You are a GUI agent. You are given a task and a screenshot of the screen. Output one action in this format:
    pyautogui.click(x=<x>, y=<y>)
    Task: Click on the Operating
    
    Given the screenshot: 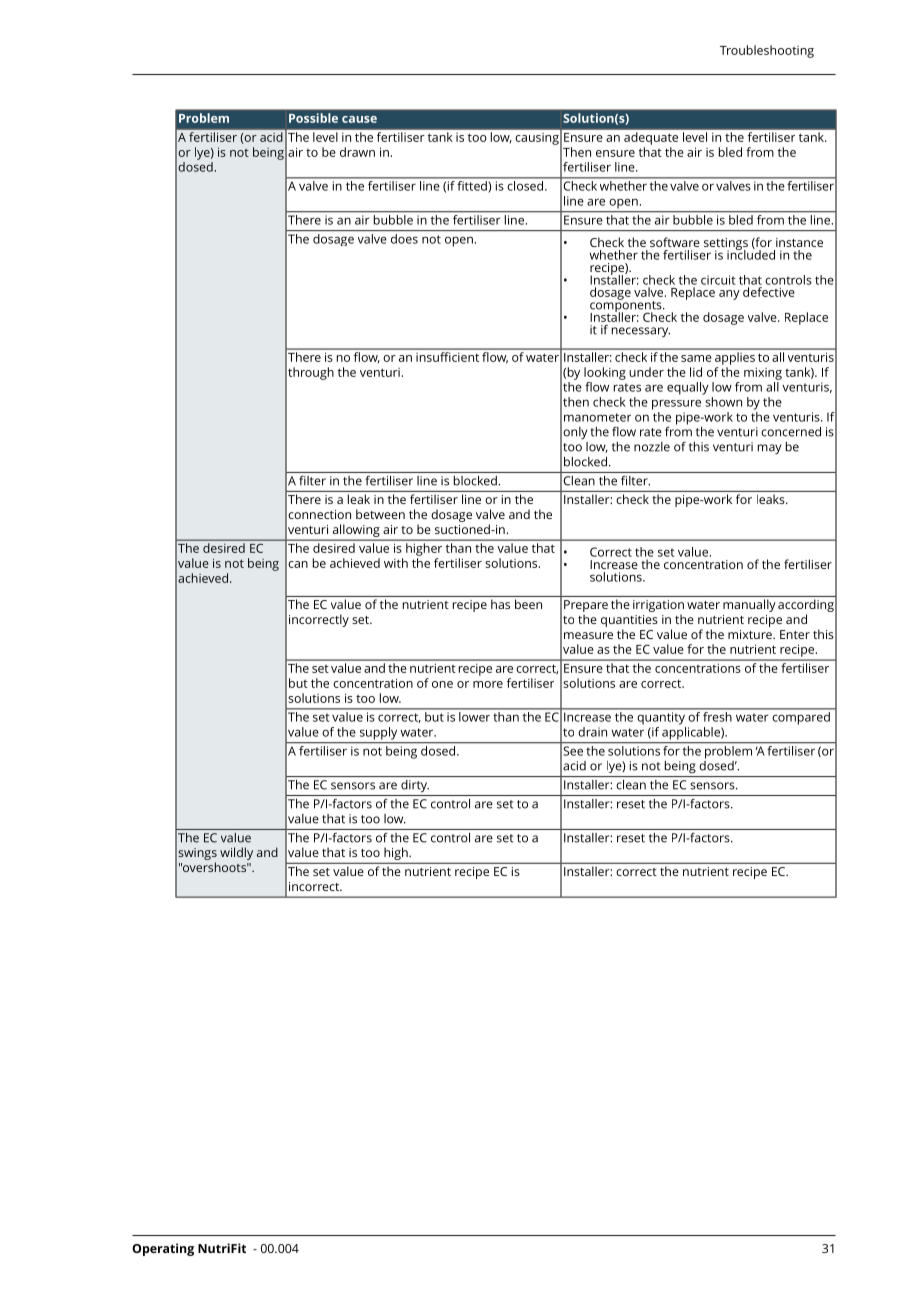 What is the action you would take?
    pyautogui.click(x=163, y=1249)
